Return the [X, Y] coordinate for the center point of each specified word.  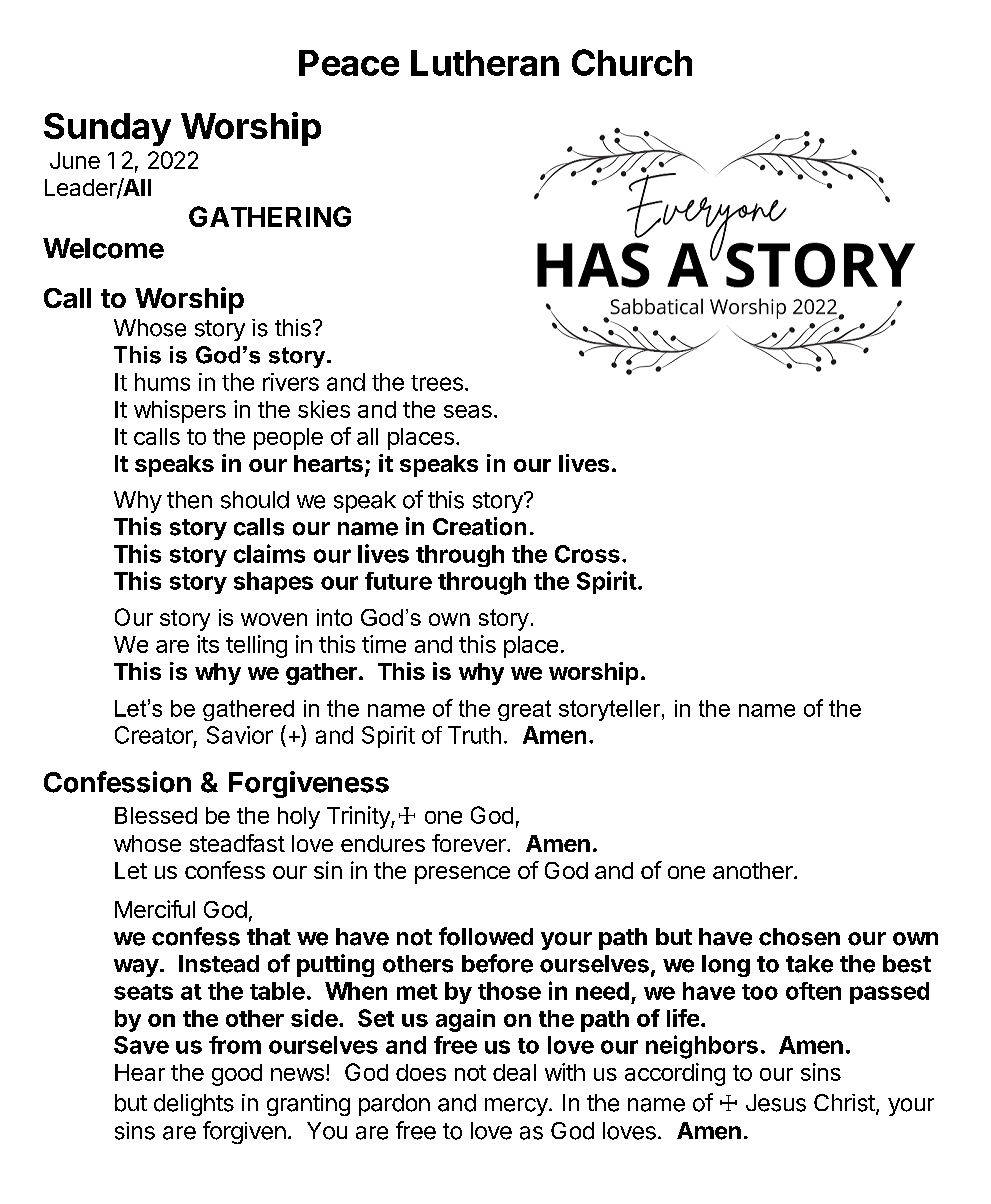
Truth [474, 735]
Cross [587, 554]
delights [194, 1105]
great [524, 710]
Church [632, 62]
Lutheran [485, 63]
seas [468, 411]
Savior [240, 735]
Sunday [107, 129]
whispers [180, 411]
